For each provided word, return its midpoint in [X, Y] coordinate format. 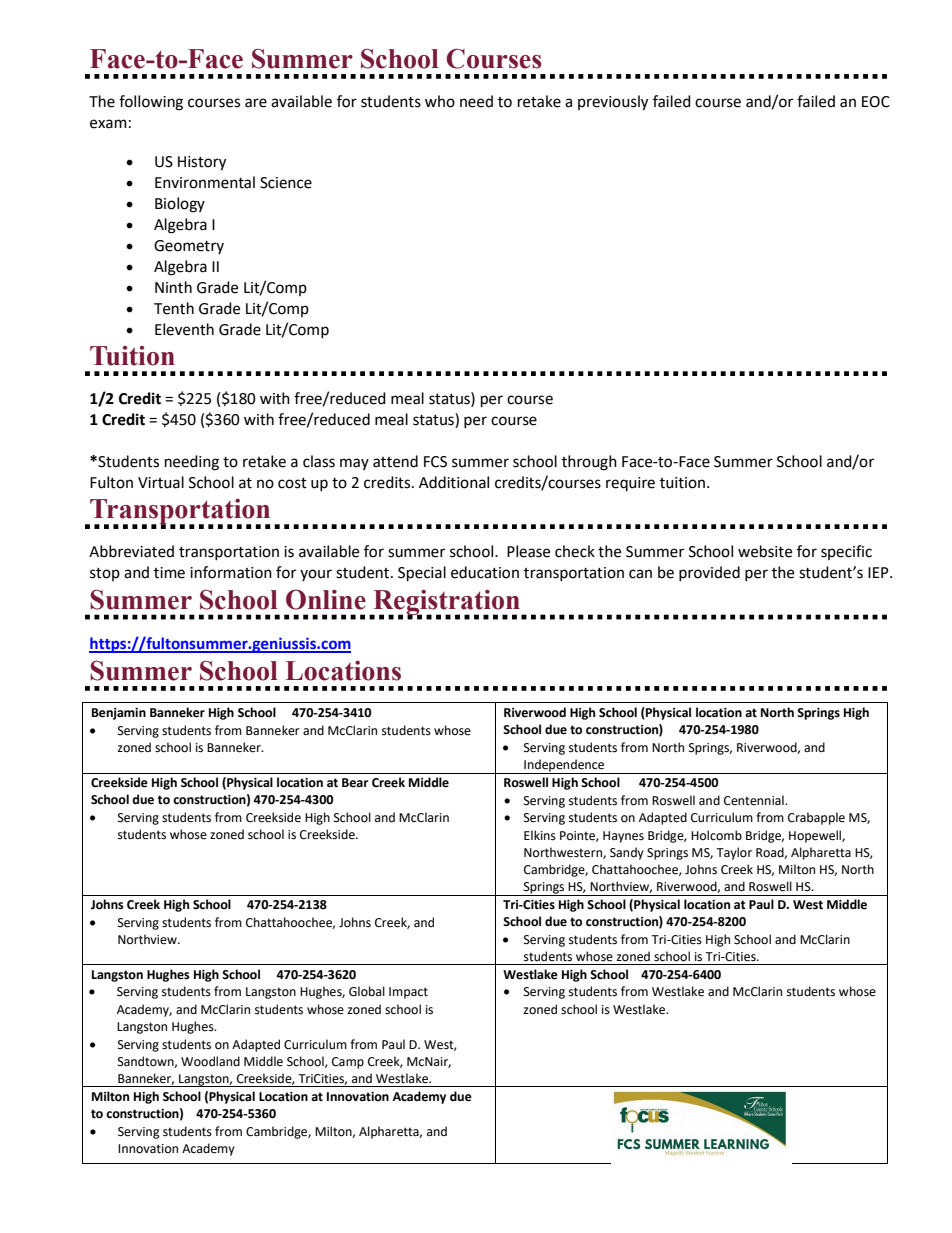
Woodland [210, 1061]
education [485, 572]
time [169, 573]
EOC [876, 102]
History [202, 163]
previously [613, 103]
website [765, 551]
